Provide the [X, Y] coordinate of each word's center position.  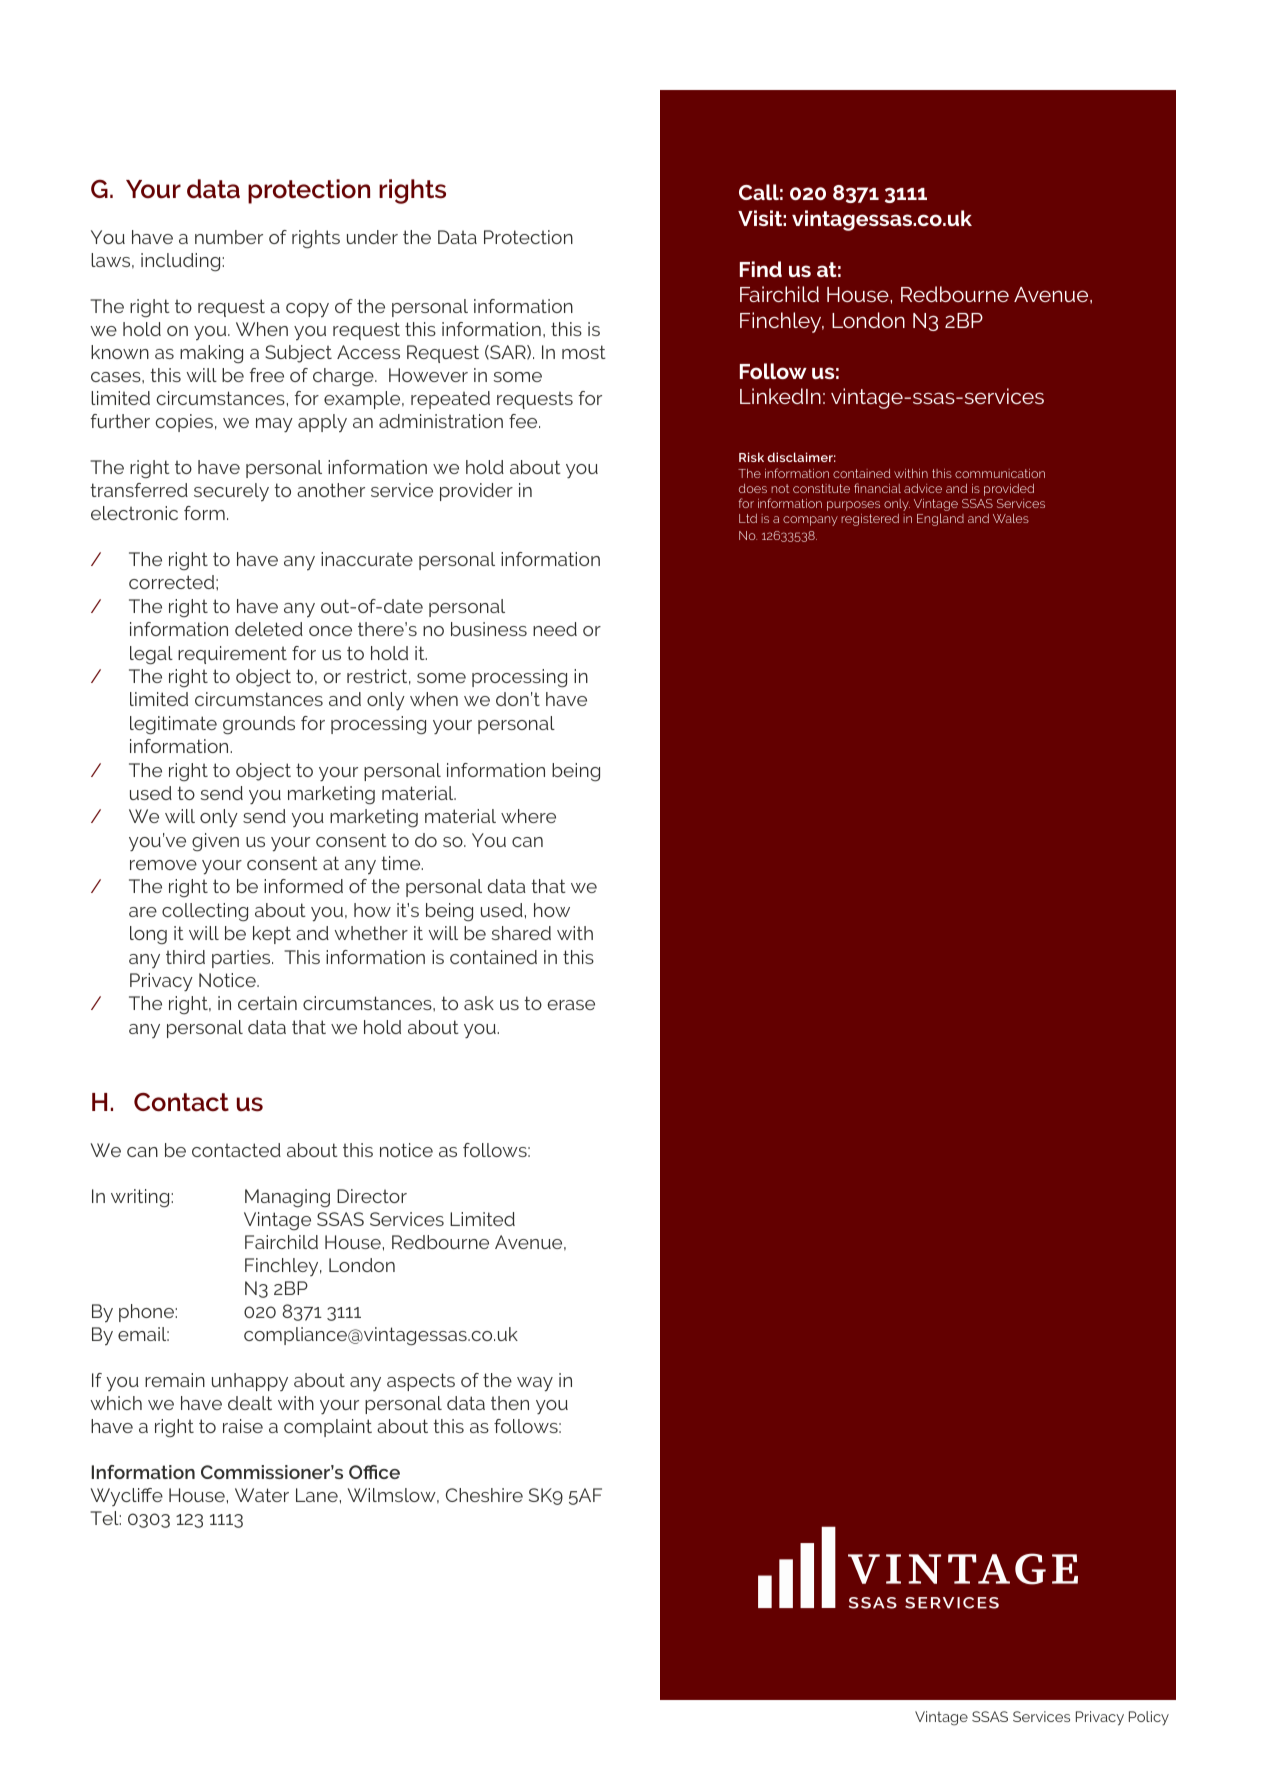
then [510, 1403]
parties [242, 959]
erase [571, 1005]
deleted [269, 629]
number [229, 237]
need [555, 629]
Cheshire [484, 1495]
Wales [1011, 518]
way [535, 1384]
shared [521, 933]
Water [262, 1495]
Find [761, 269]
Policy [1149, 1718]
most [584, 352]
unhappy [250, 1382]
